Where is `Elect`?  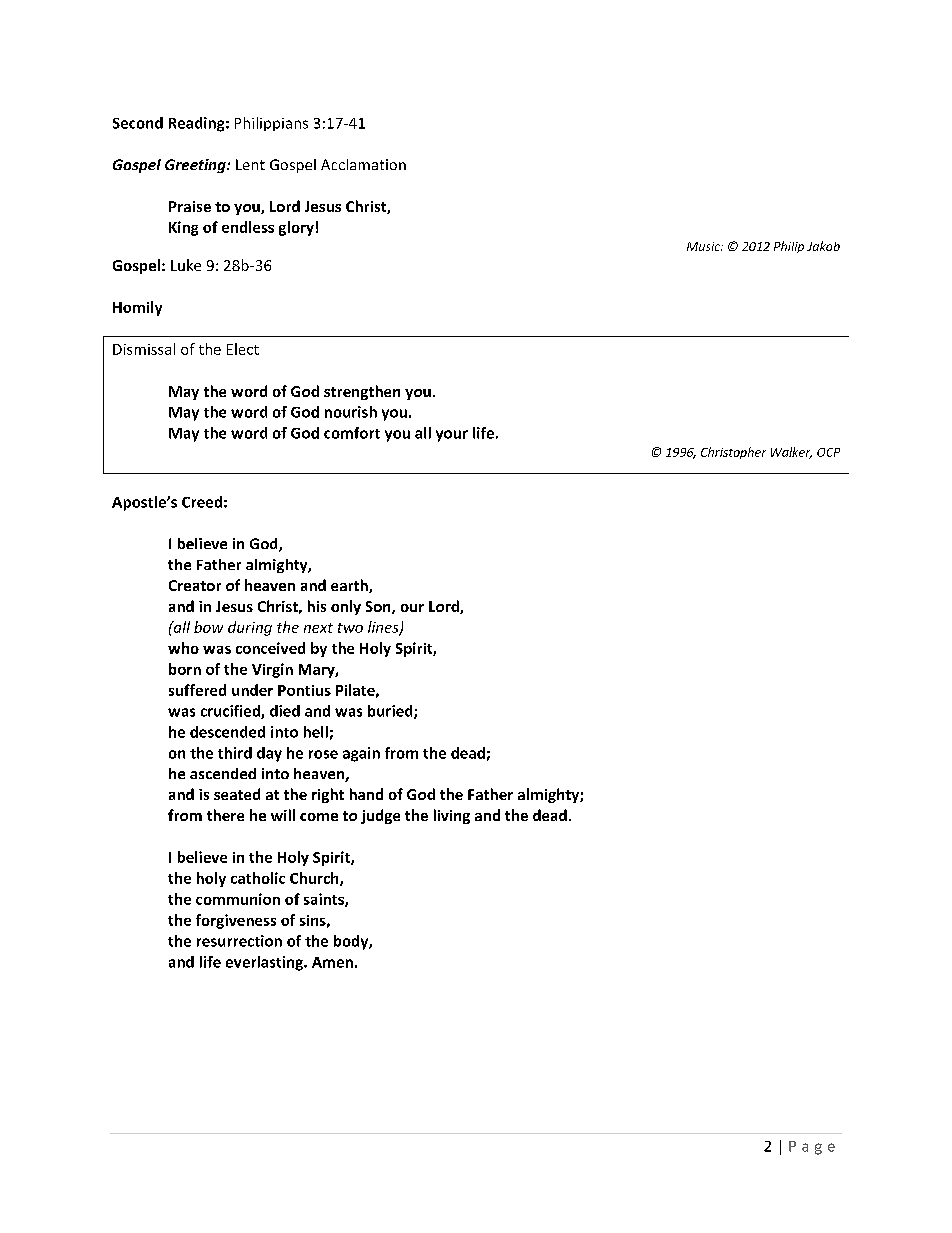
Elect is located at coordinates (243, 349).
